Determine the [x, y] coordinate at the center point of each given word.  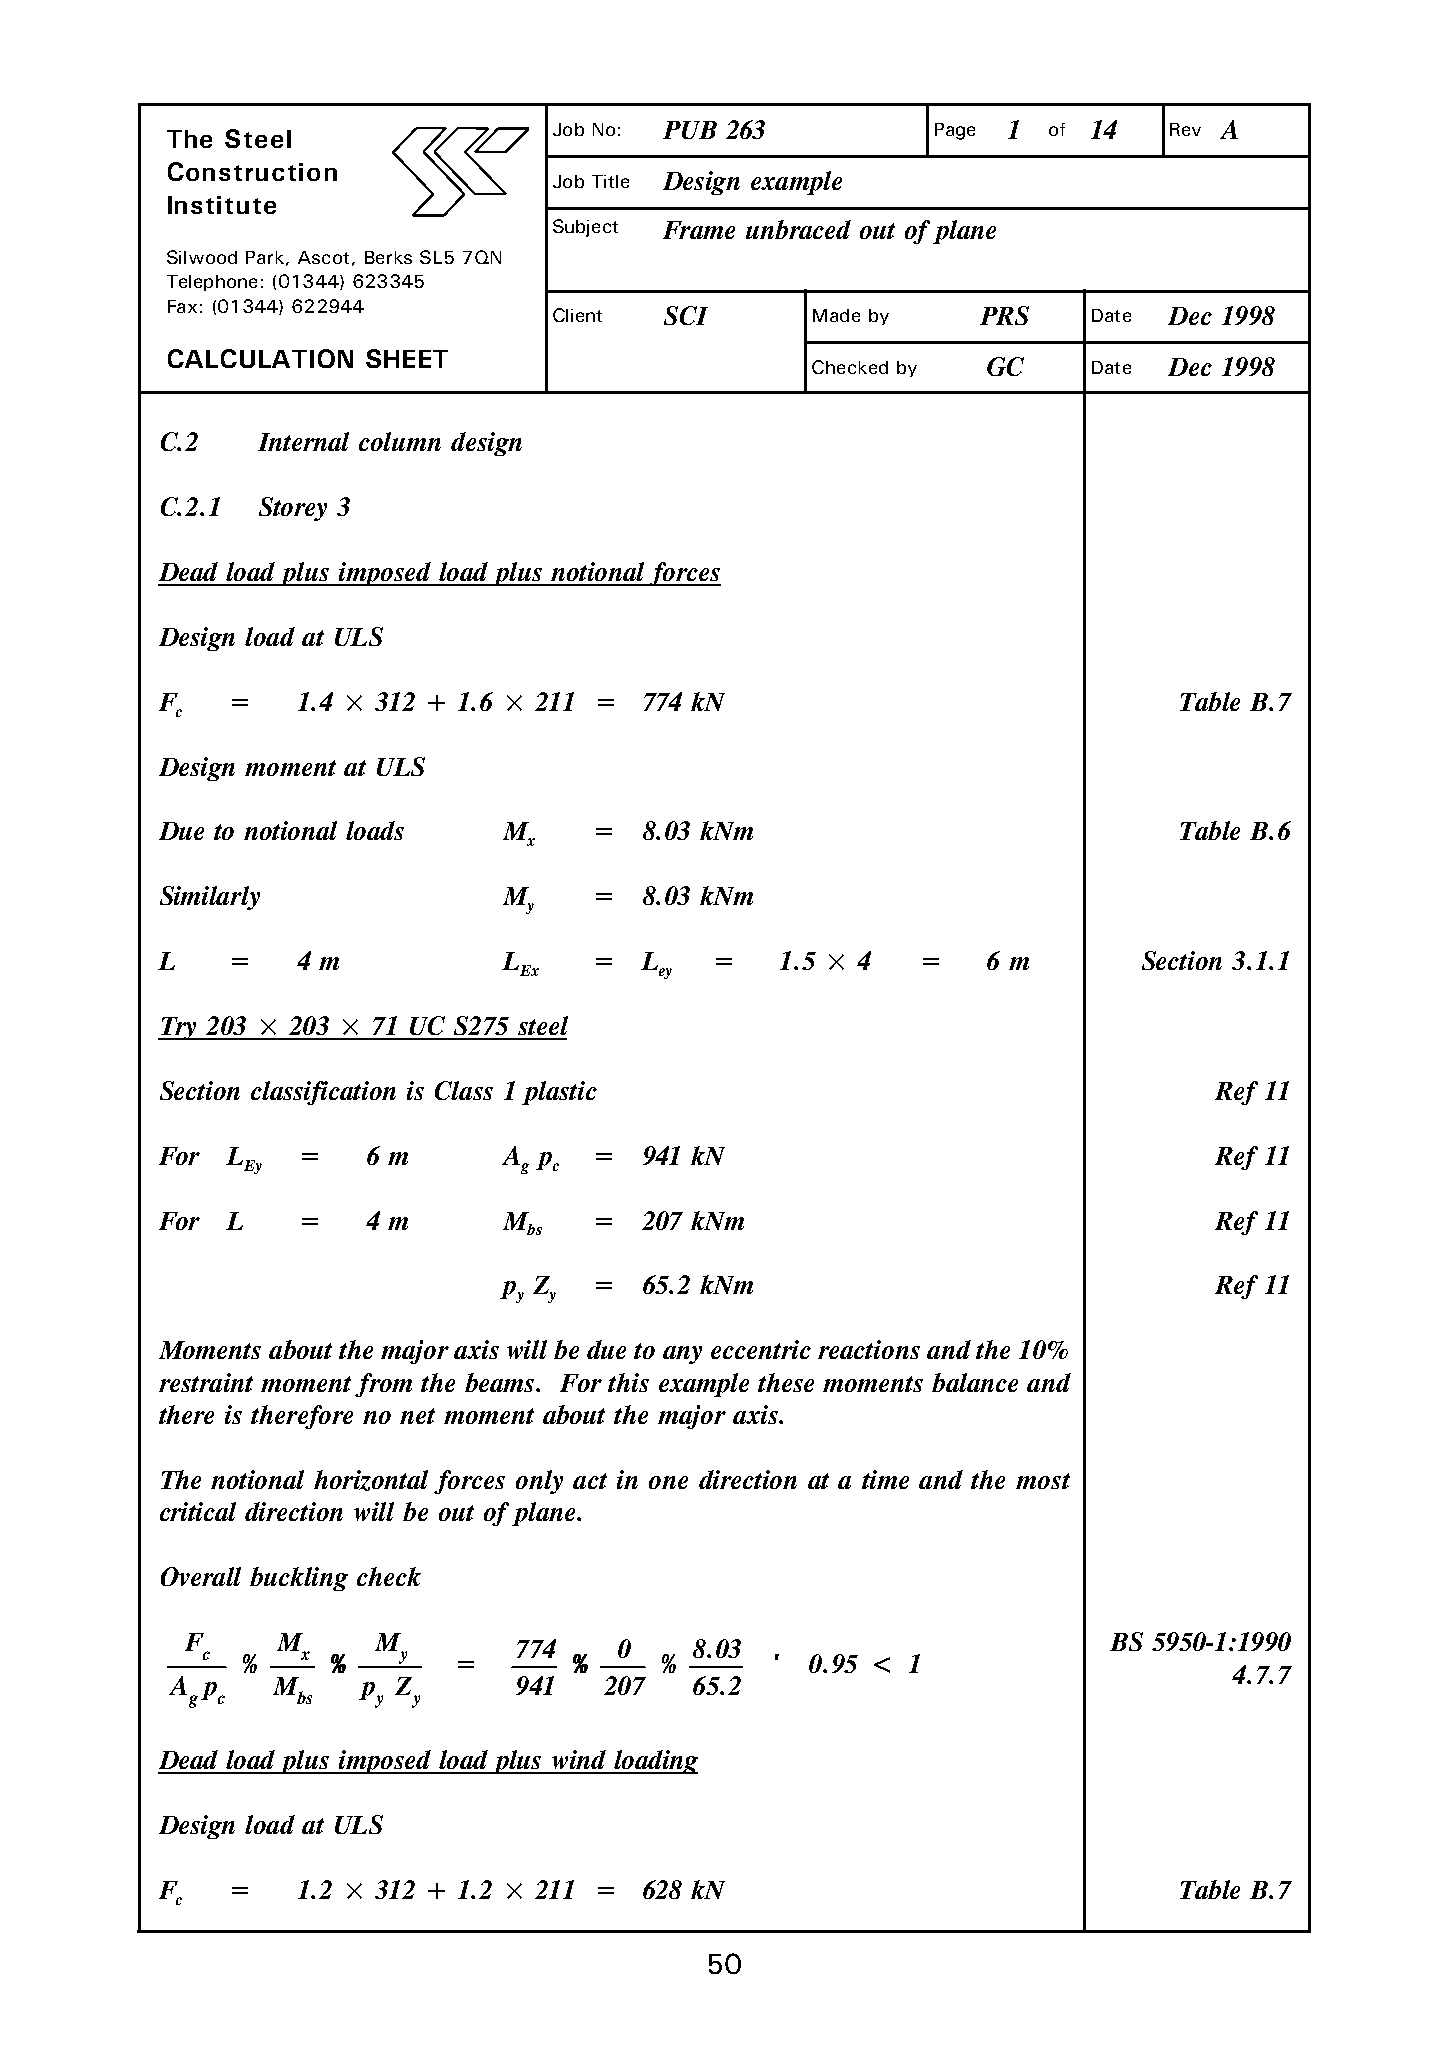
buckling [299, 1579]
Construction [252, 171]
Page [955, 131]
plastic [559, 1093]
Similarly [210, 898]
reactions [869, 1349]
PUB [690, 130]
